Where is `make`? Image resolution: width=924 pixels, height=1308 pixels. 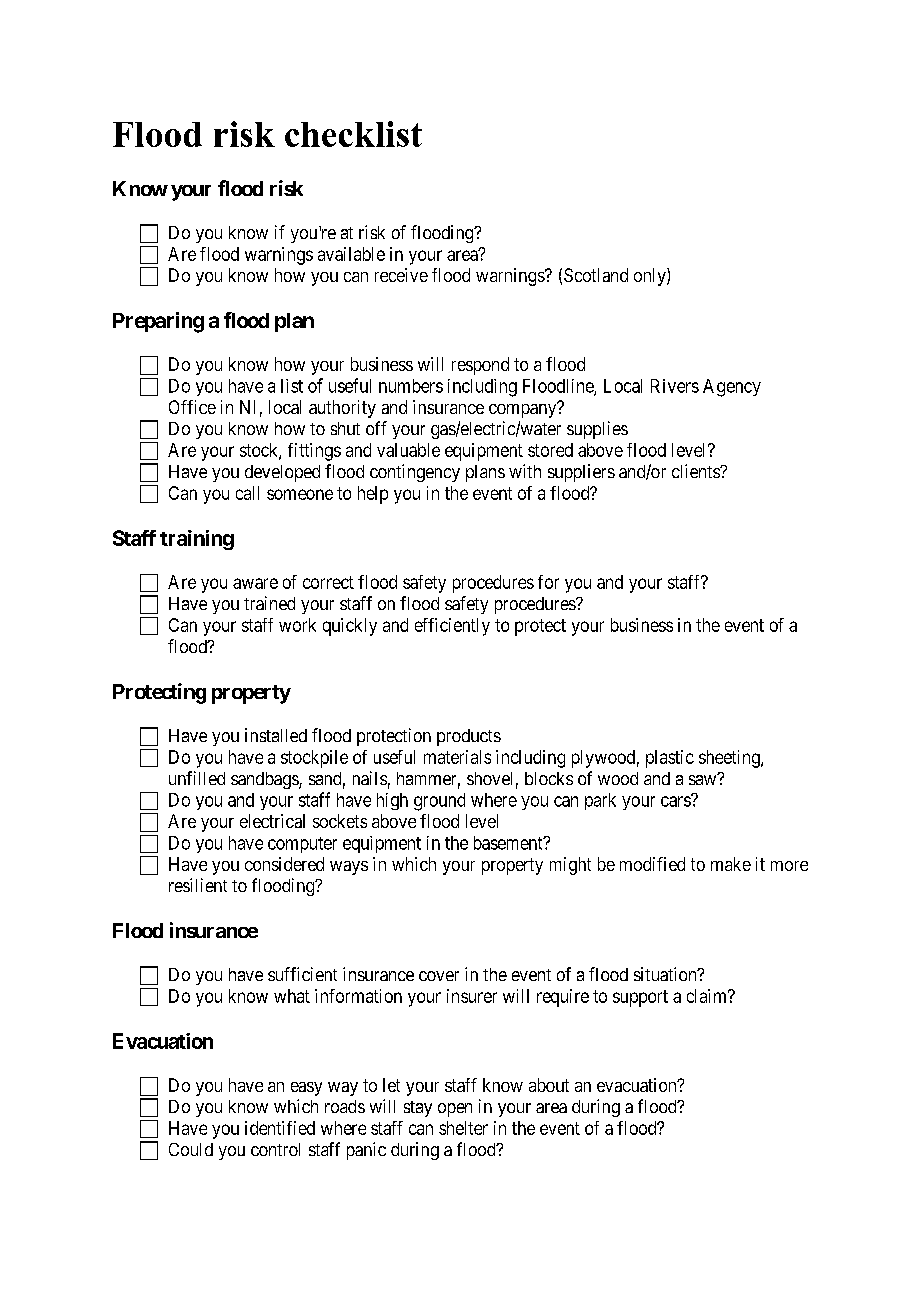 make is located at coordinates (731, 864).
